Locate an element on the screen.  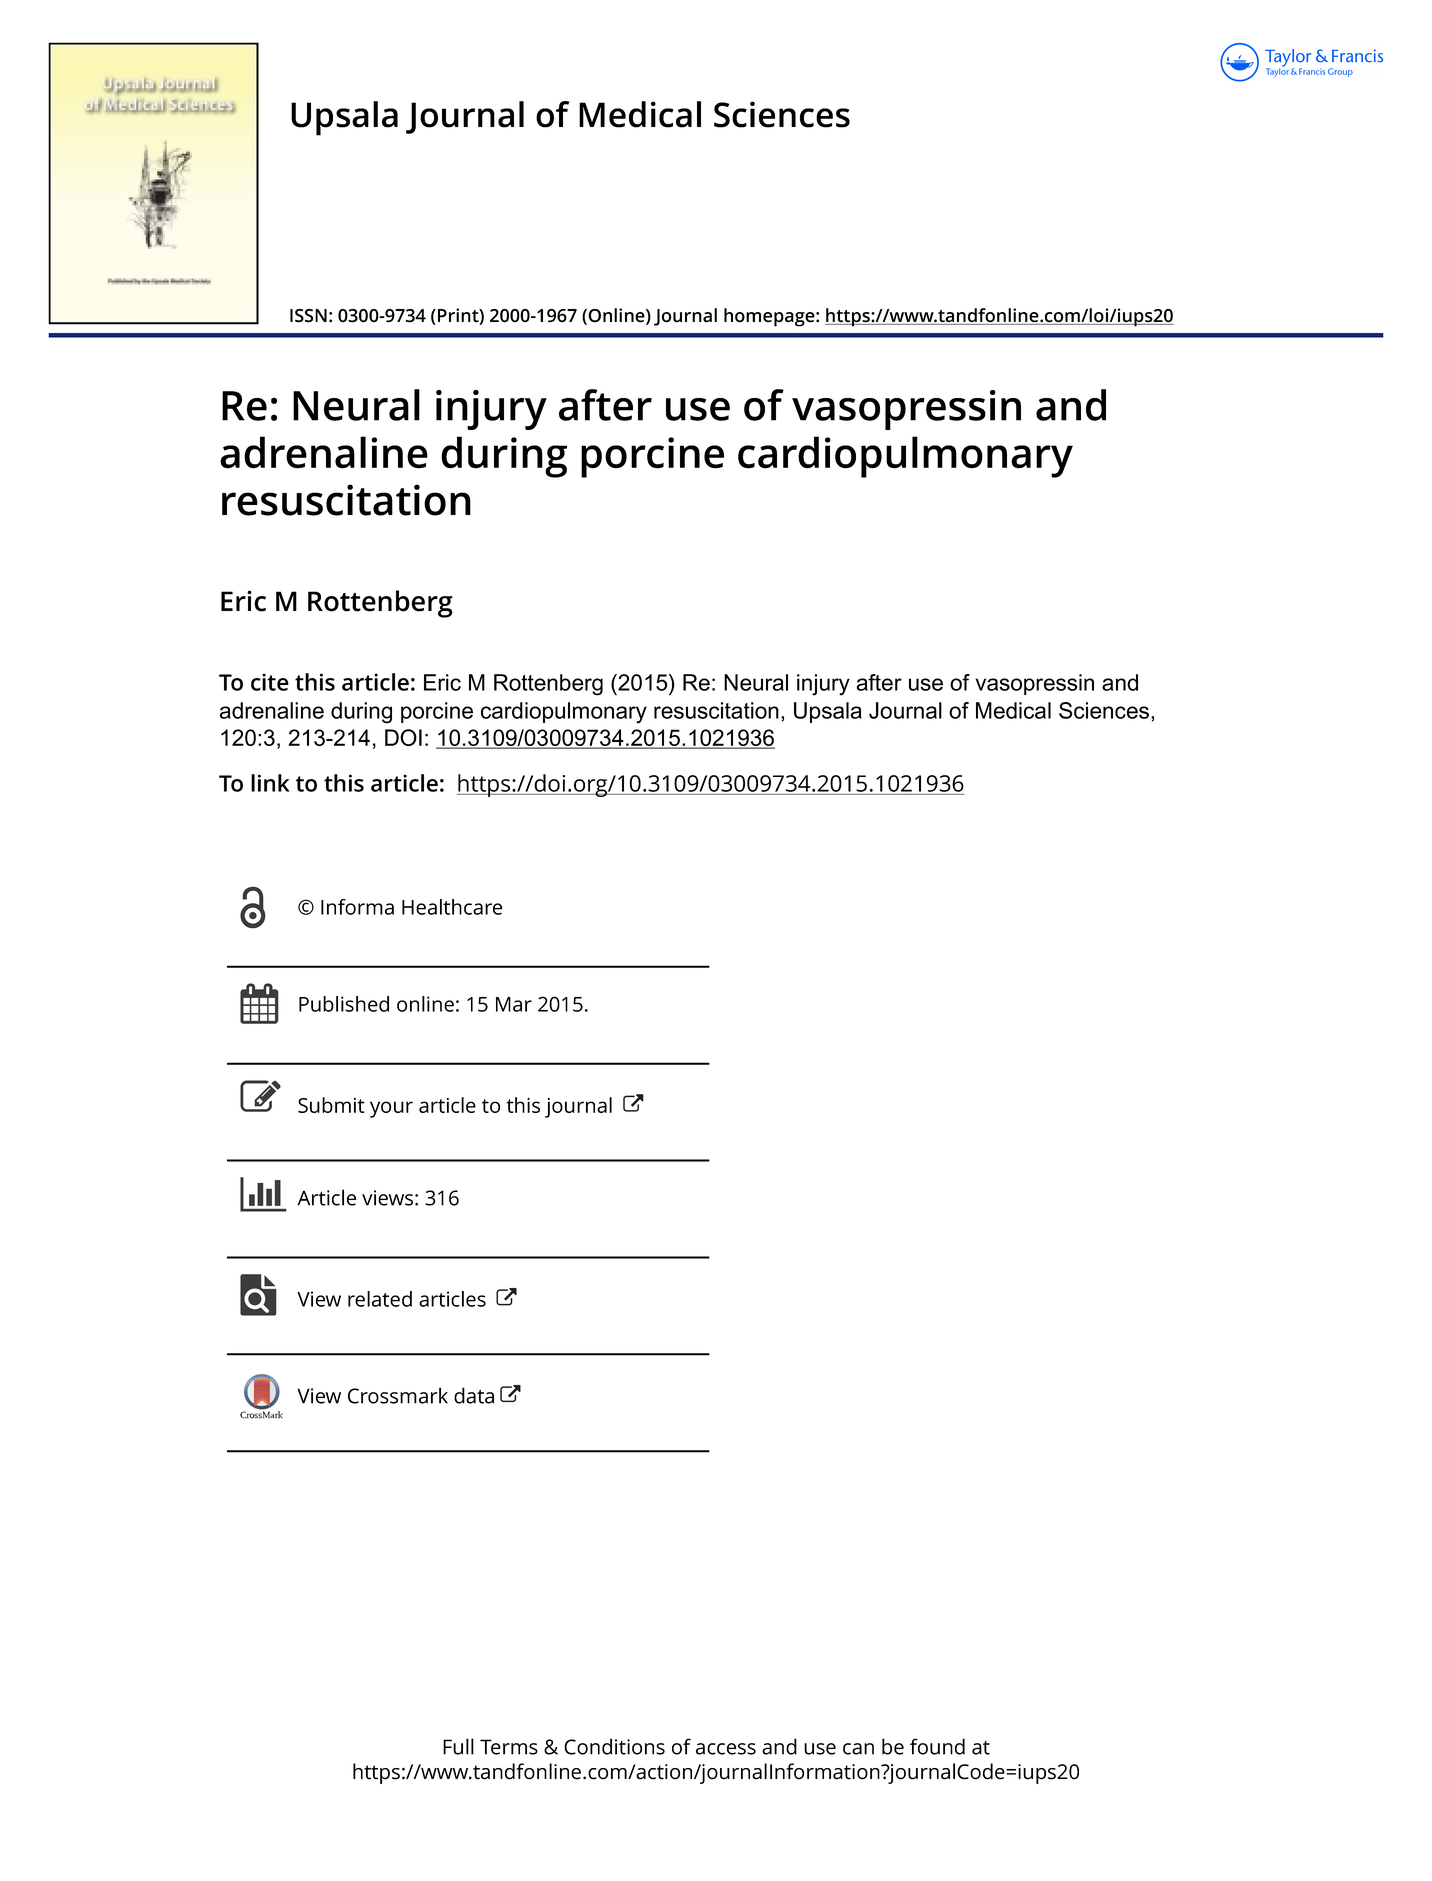
Published is located at coordinates (344, 1004).
